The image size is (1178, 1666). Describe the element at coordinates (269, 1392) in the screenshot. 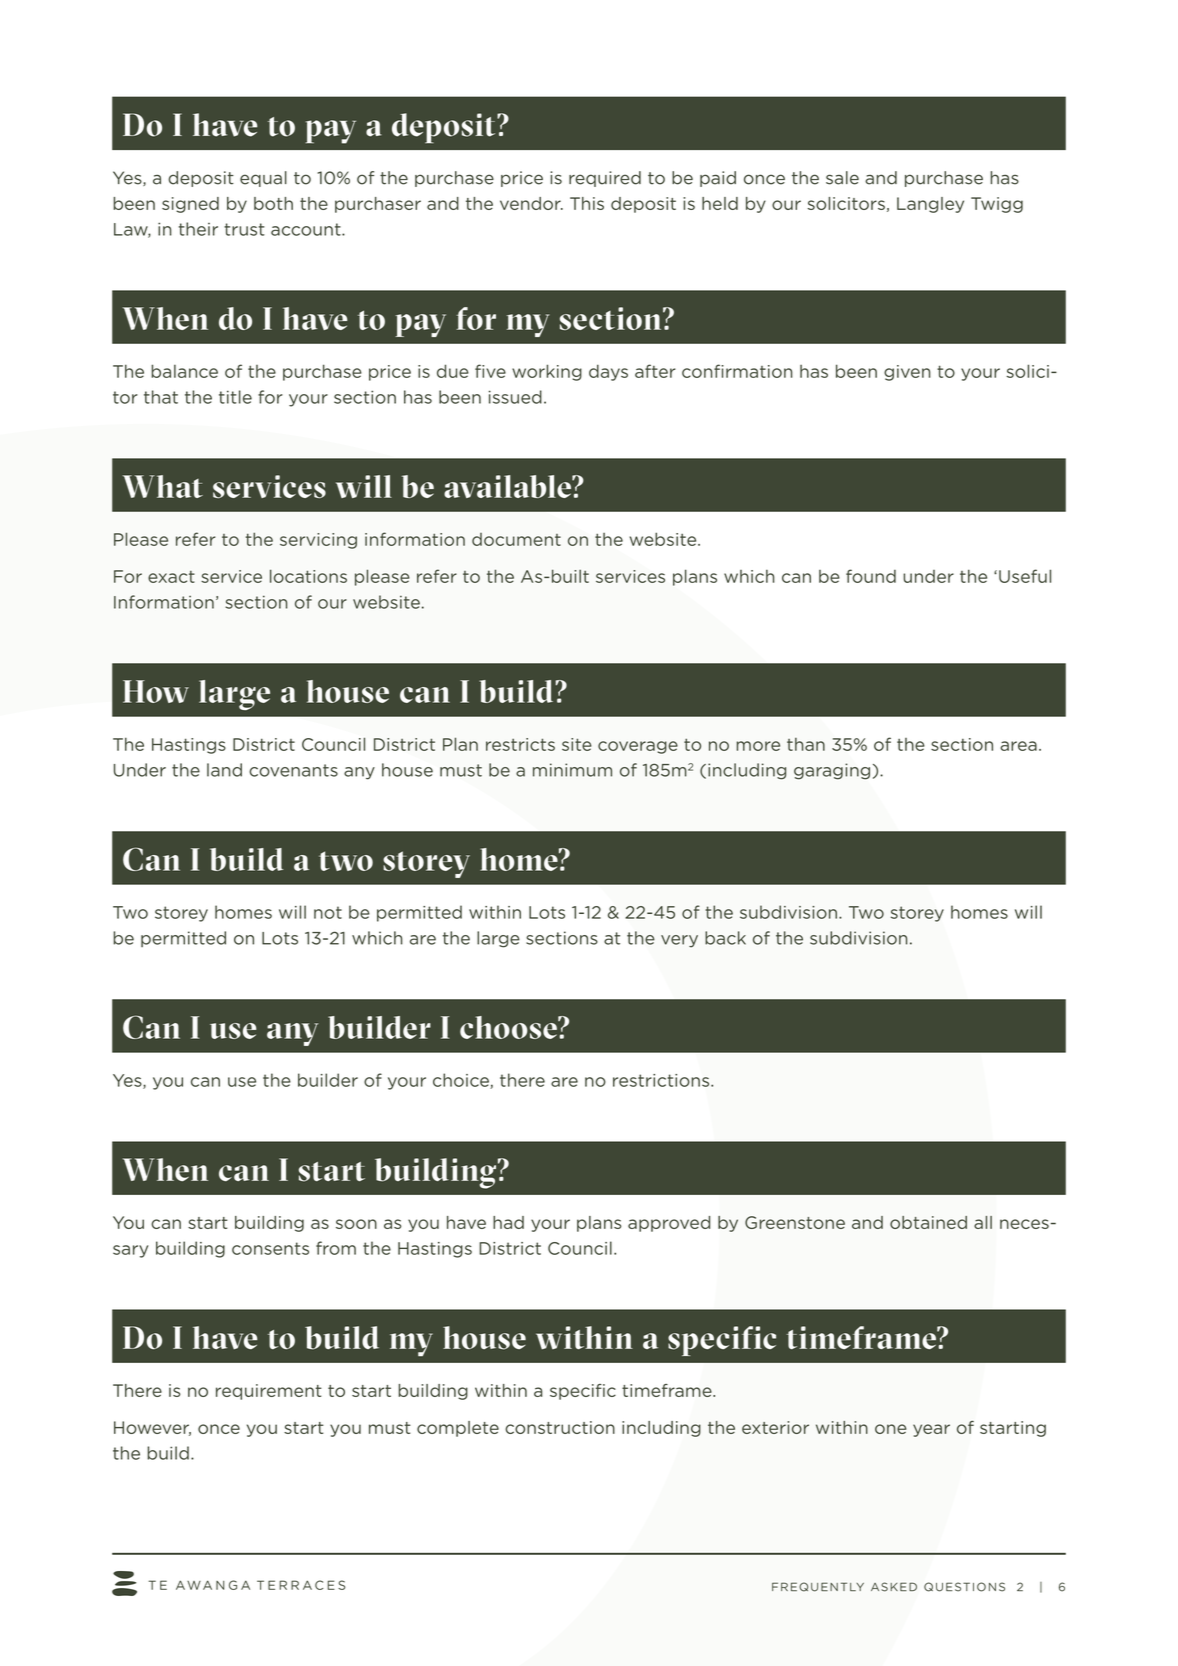

I see `requirement` at that location.
